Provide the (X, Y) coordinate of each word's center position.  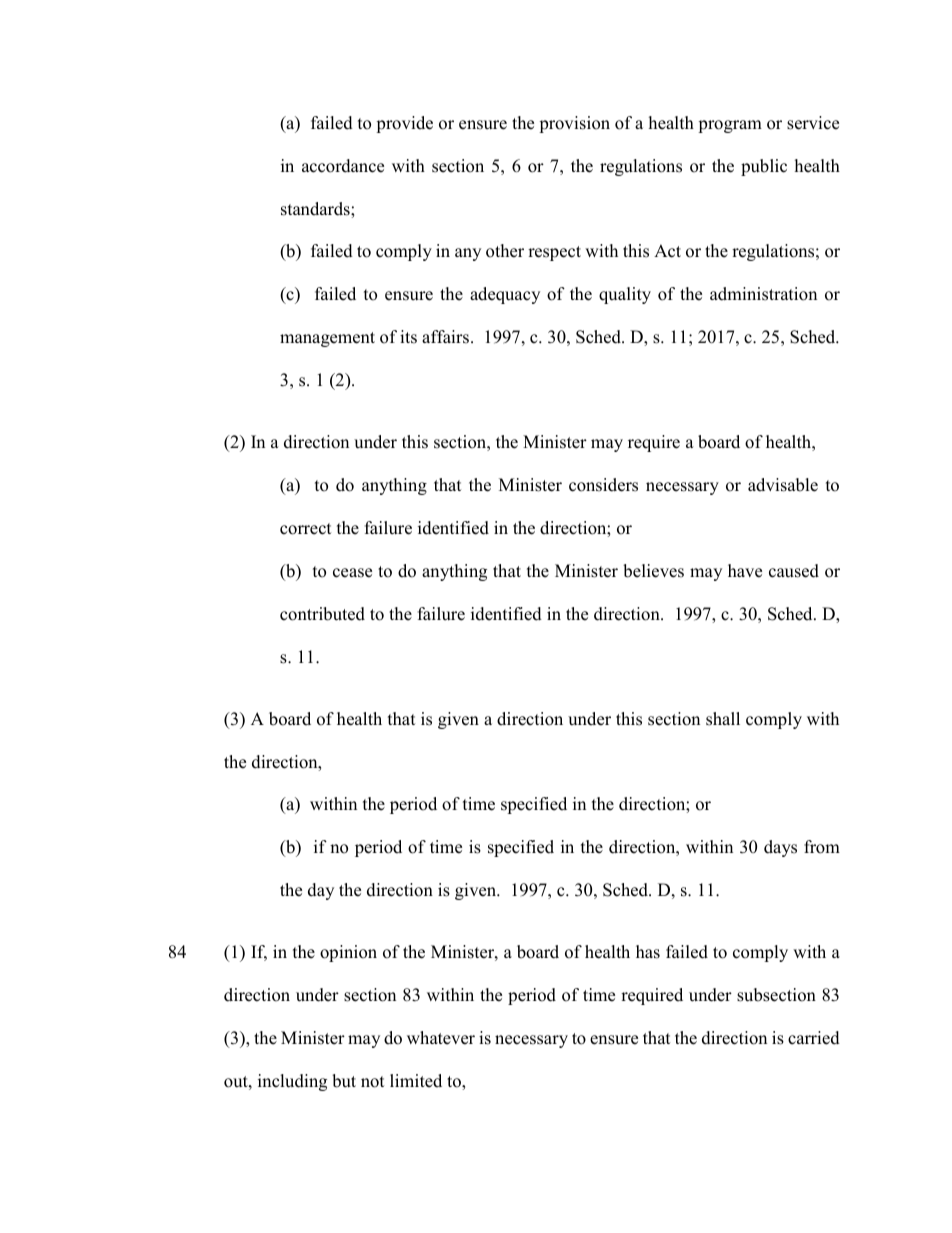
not (373, 1082)
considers (603, 485)
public (764, 167)
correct (306, 529)
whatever (441, 1038)
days (780, 848)
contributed (322, 614)
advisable (783, 485)
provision (574, 124)
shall (723, 719)
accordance (343, 166)
